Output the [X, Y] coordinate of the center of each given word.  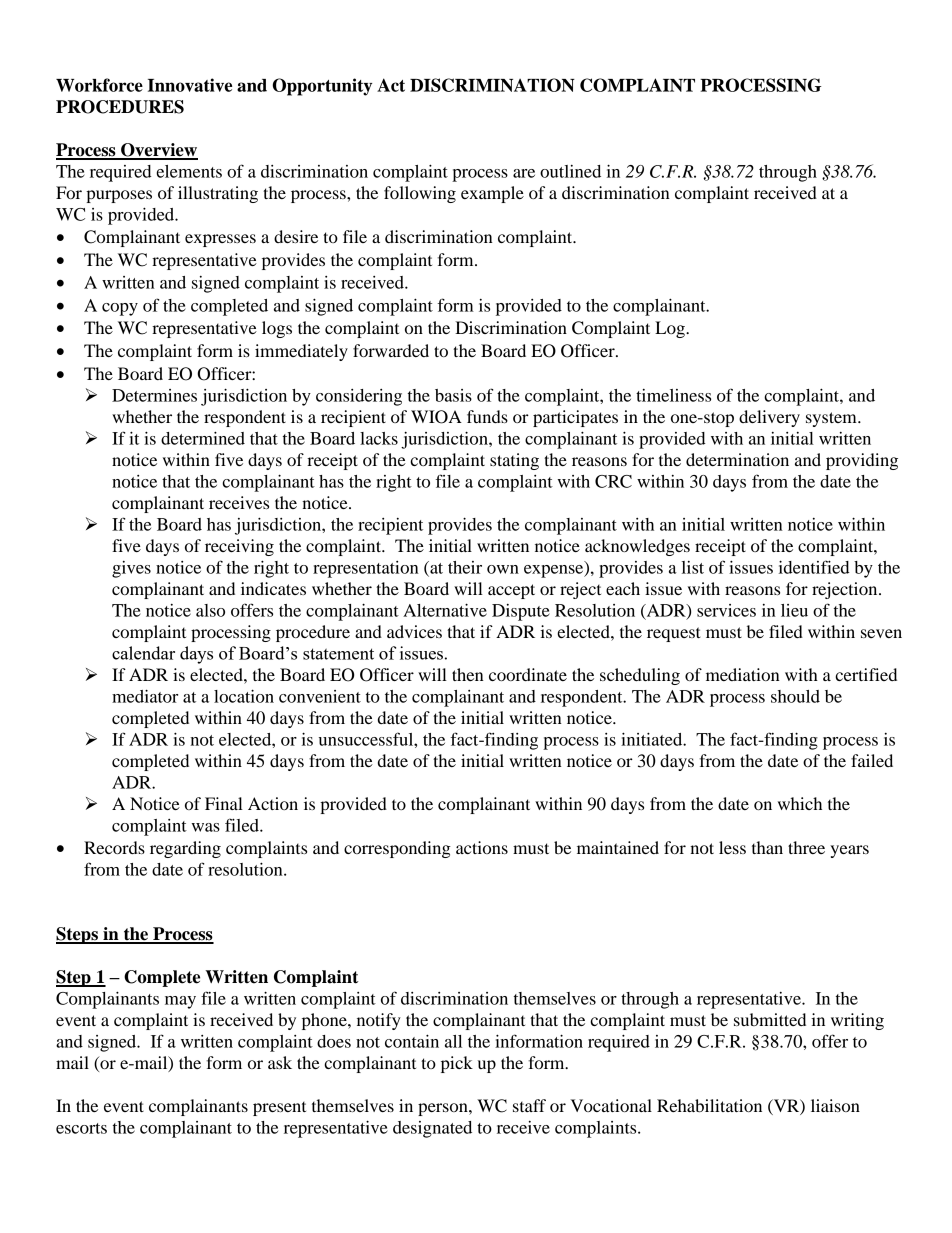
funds [487, 416]
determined [203, 438]
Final [224, 803]
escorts [81, 1128]
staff [529, 1105]
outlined [570, 171]
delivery [769, 418]
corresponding [397, 849]
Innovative [190, 85]
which [800, 803]
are [524, 173]
